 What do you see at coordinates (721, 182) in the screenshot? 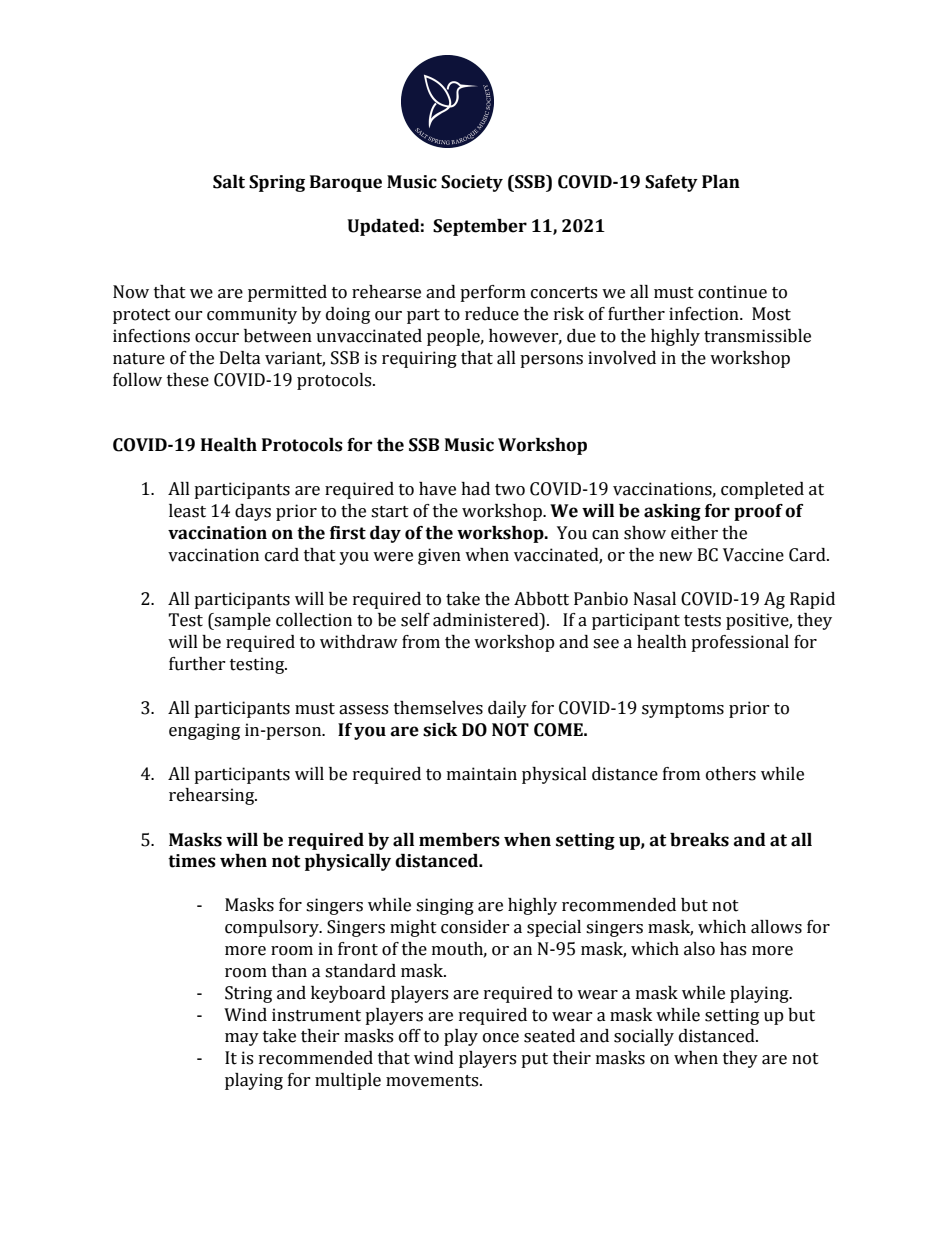
I see `Plan` at bounding box center [721, 182].
